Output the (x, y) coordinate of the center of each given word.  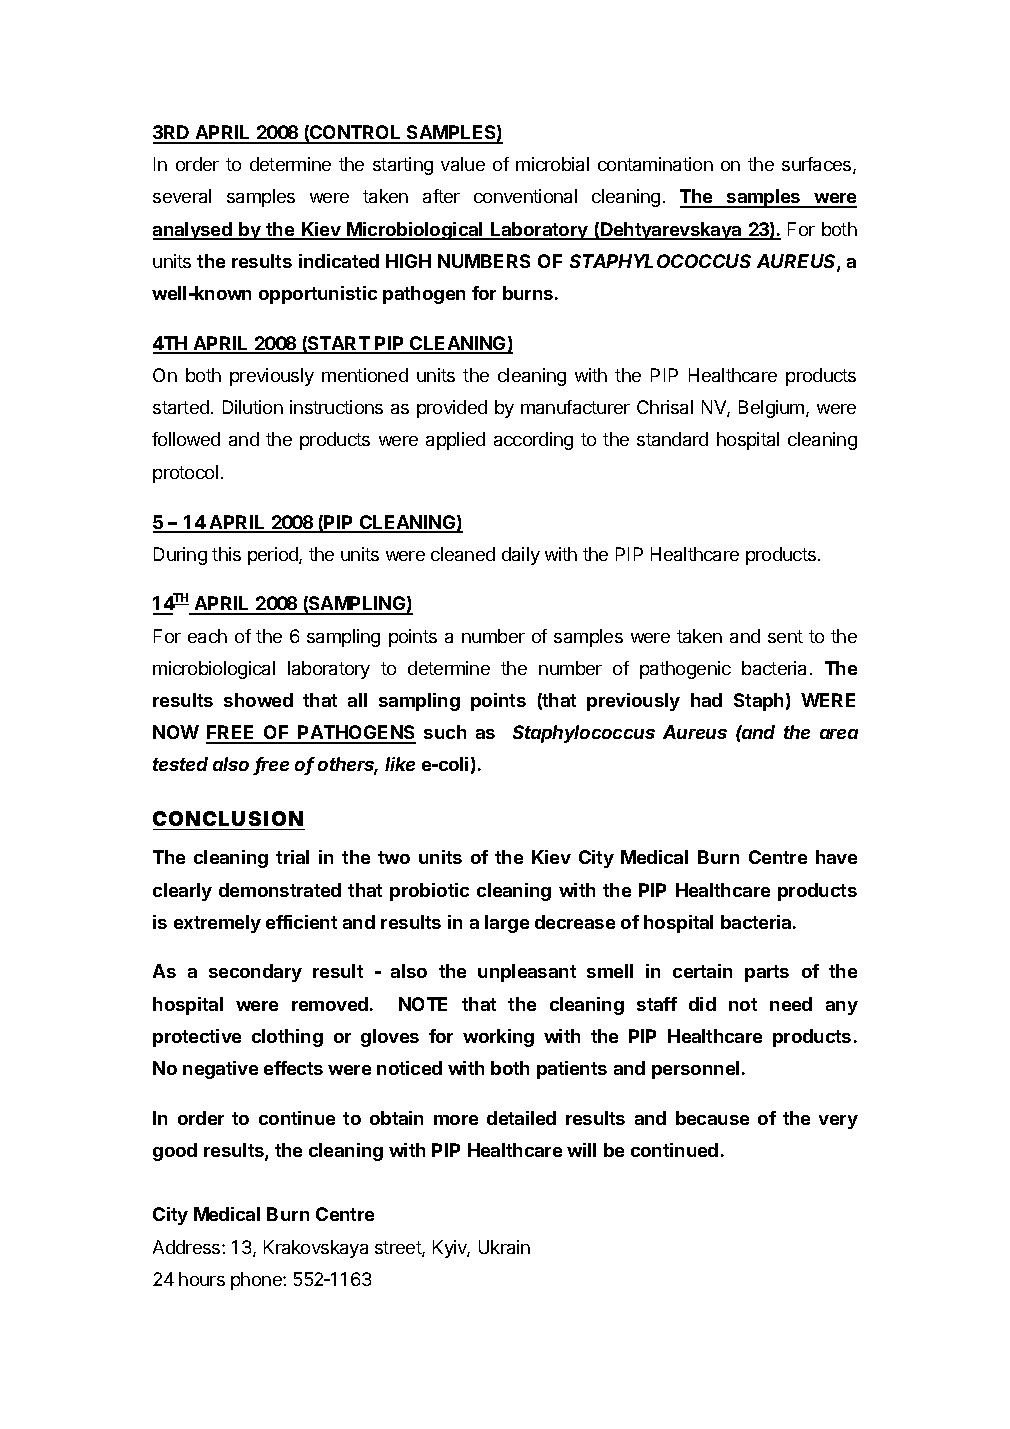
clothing (287, 1038)
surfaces (818, 165)
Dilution (253, 407)
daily (521, 556)
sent (785, 636)
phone (257, 1281)
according (533, 441)
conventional (525, 196)
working (498, 1038)
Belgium (773, 409)
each (207, 636)
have (836, 857)
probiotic (429, 892)
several (182, 196)
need (791, 1004)
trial (292, 857)
